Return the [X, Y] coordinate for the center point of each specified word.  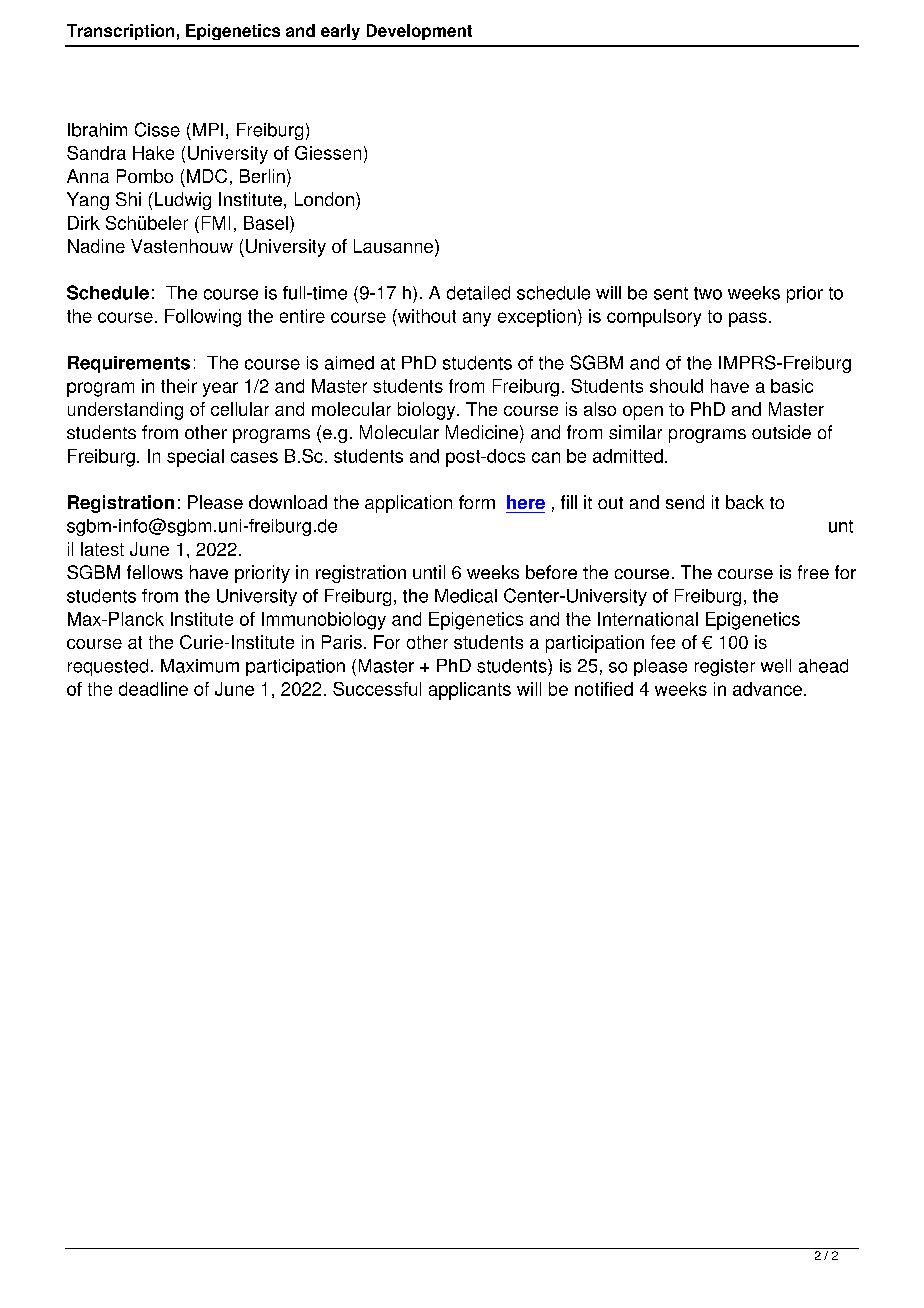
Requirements [129, 364]
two [708, 293]
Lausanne [395, 247]
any [477, 319]
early [340, 32]
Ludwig [181, 201]
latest [102, 549]
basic [792, 386]
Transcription [120, 32]
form [477, 502]
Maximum [200, 666]
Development [419, 32]
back [745, 502]
